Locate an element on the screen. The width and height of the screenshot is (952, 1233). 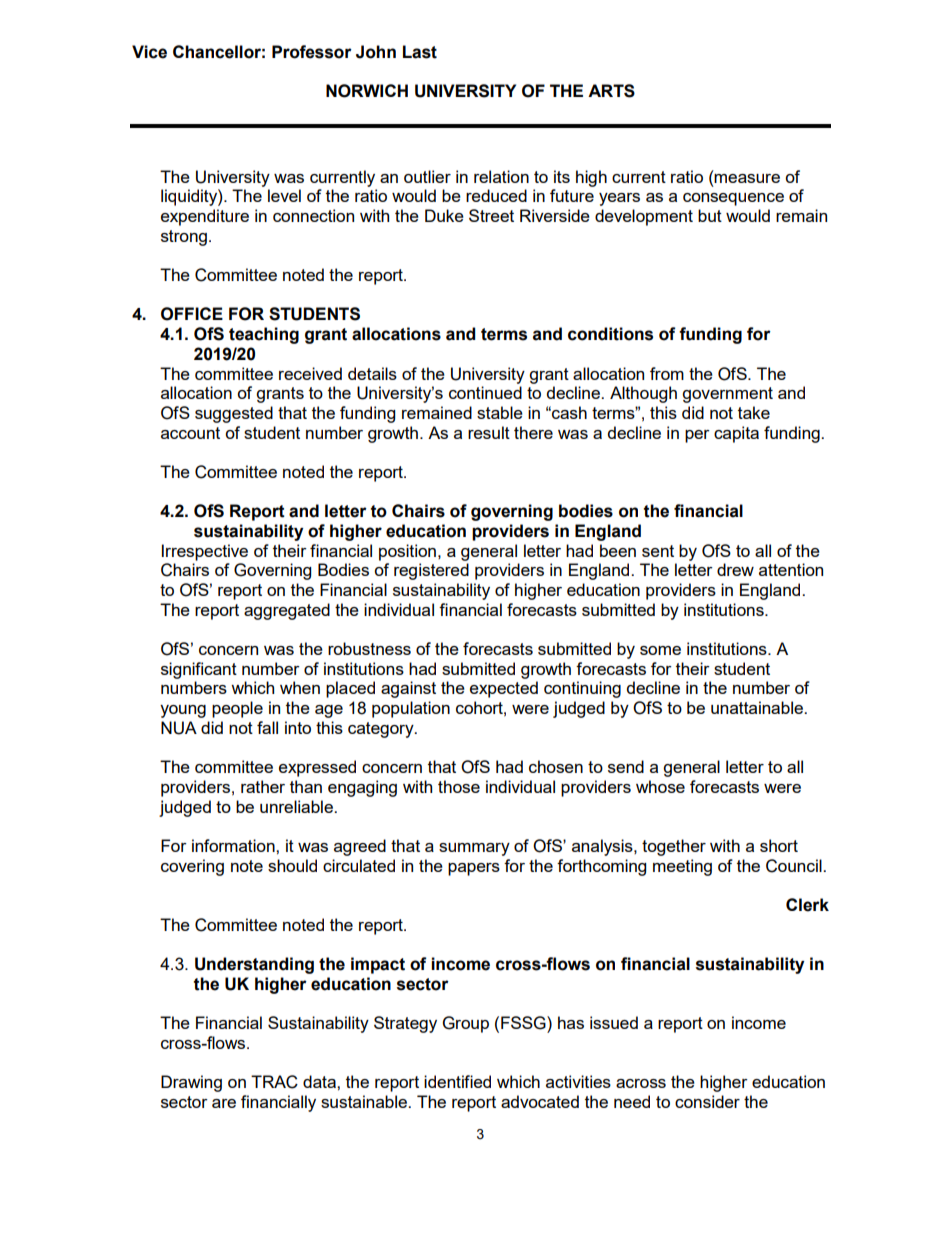
registered is located at coordinates (431, 571).
